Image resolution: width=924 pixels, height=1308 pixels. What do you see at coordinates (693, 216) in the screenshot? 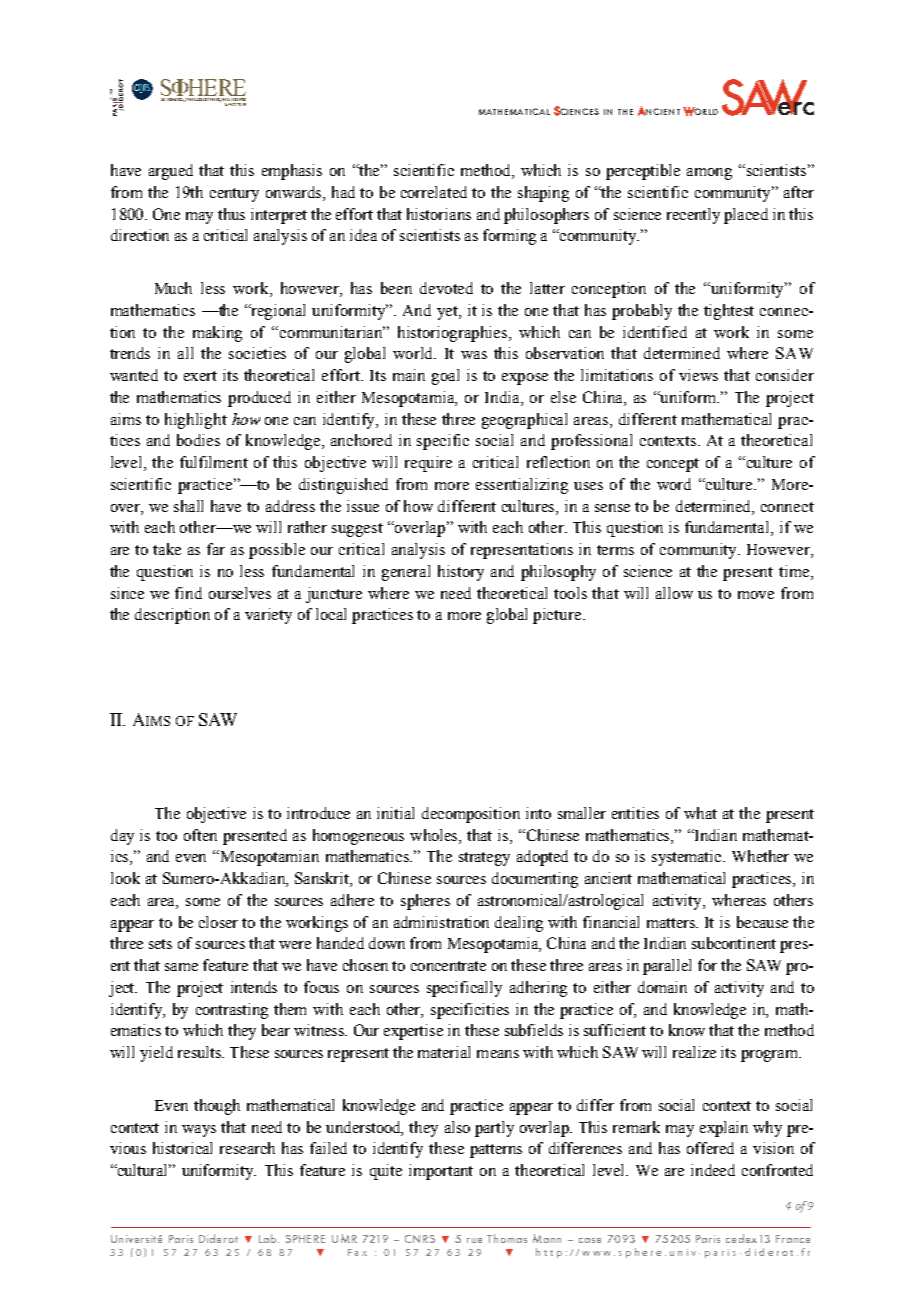
I see `recently` at bounding box center [693, 216].
